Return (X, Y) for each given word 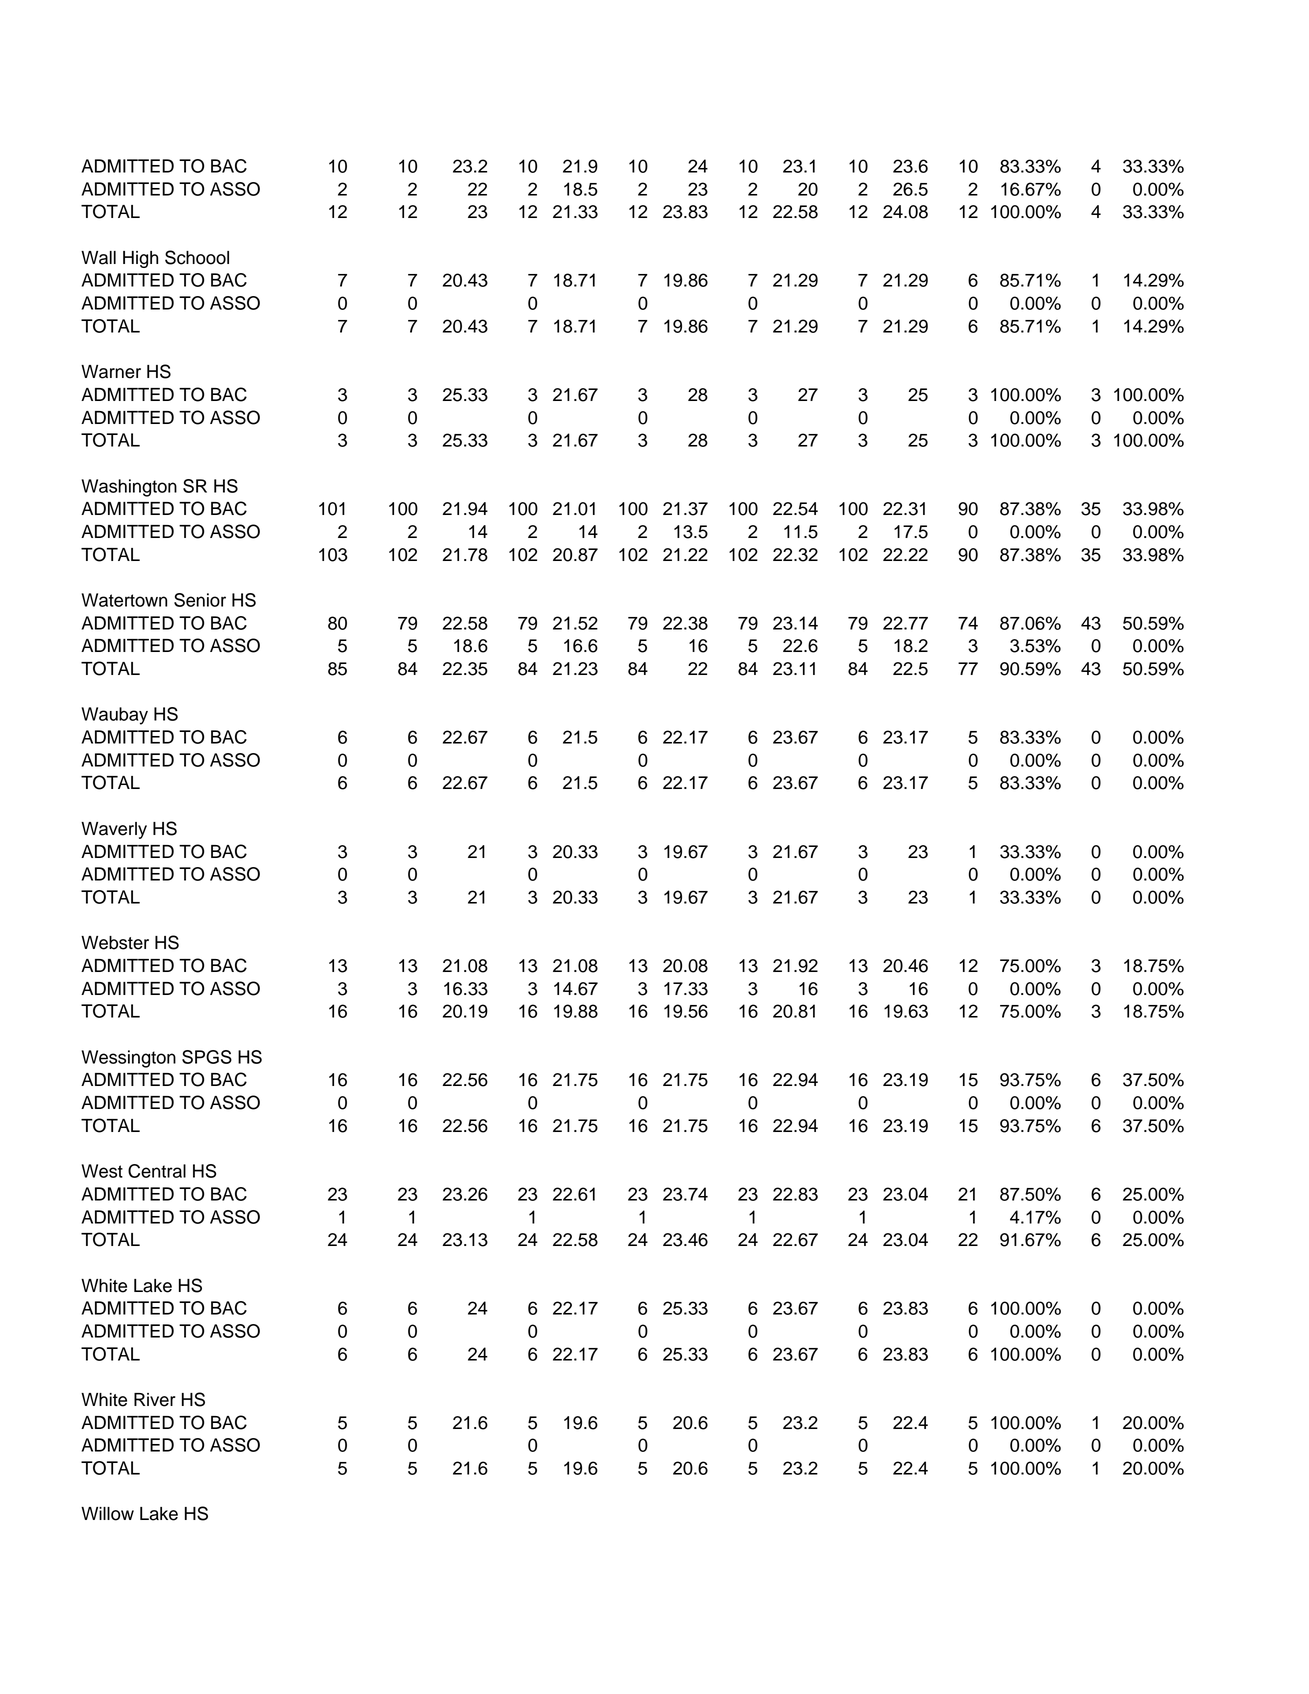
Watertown (124, 600)
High (140, 259)
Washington (129, 488)
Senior (200, 600)
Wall (98, 258)
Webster (115, 943)
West (102, 1171)
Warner (111, 372)
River (155, 1400)
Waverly (114, 830)
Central (157, 1171)
